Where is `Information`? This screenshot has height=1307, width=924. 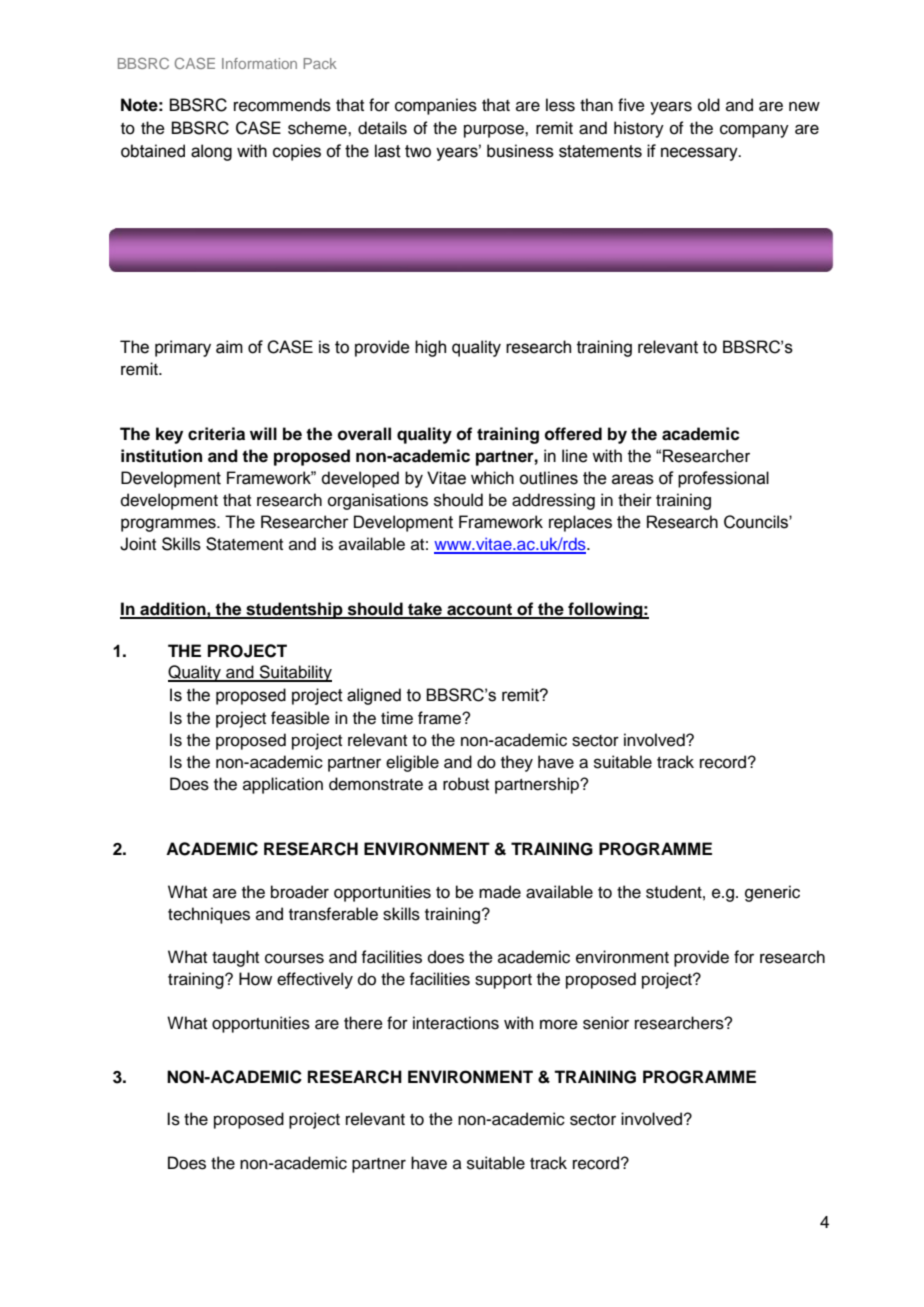
Information is located at coordinates (259, 63).
